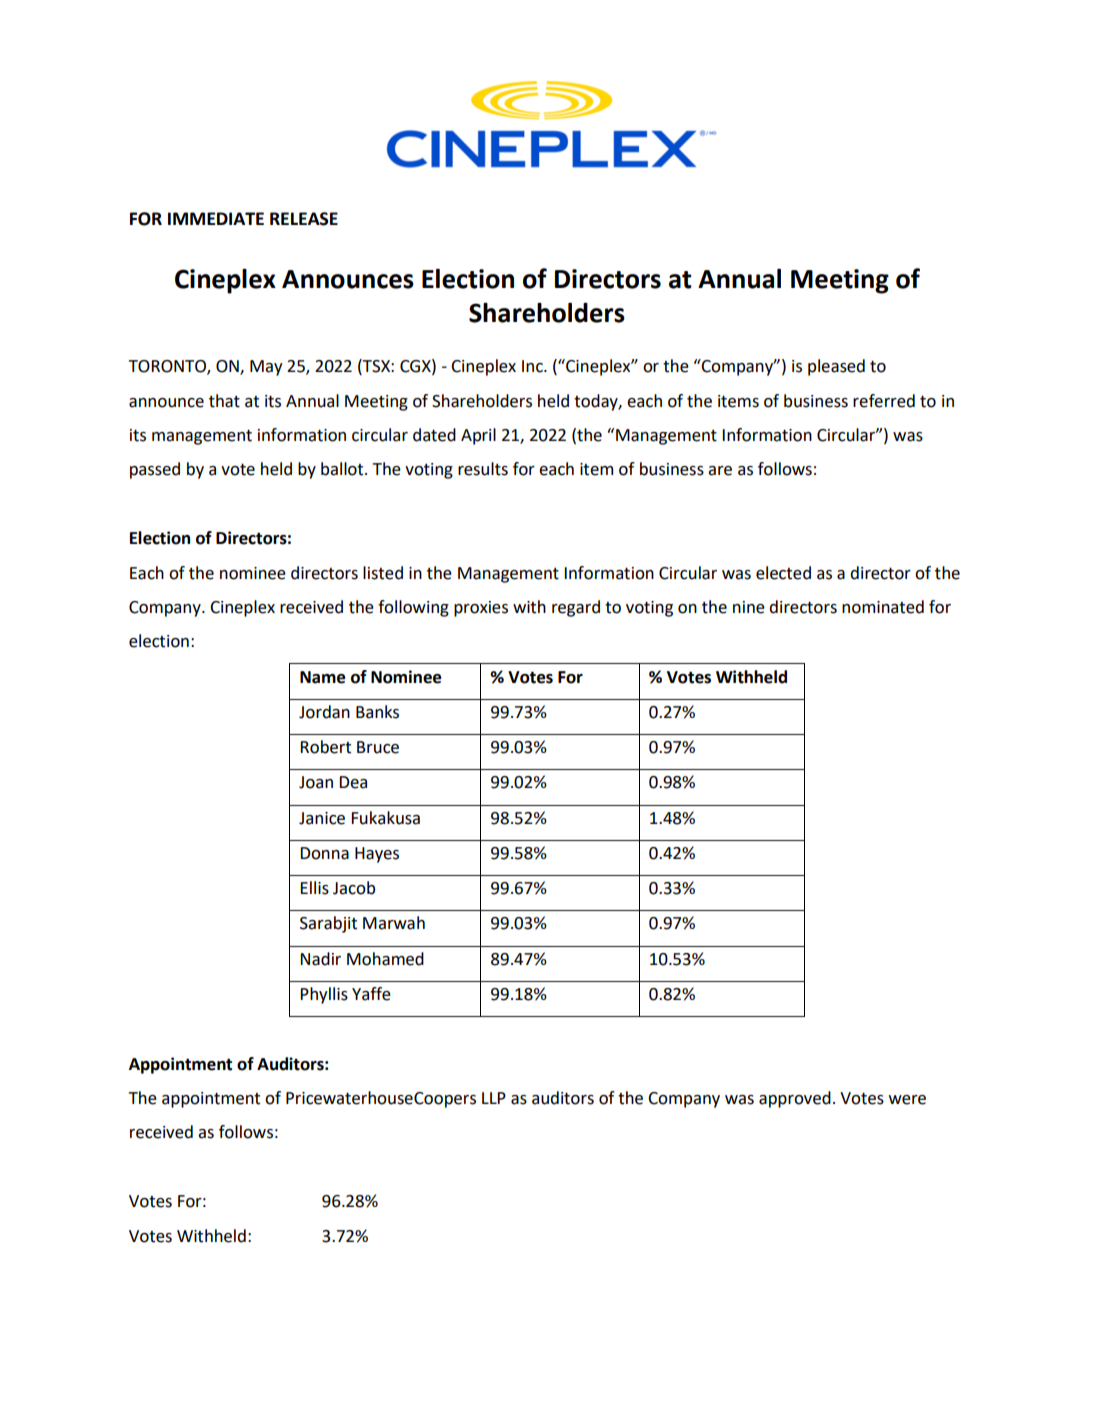  I want to click on LLP, so click(494, 1098).
